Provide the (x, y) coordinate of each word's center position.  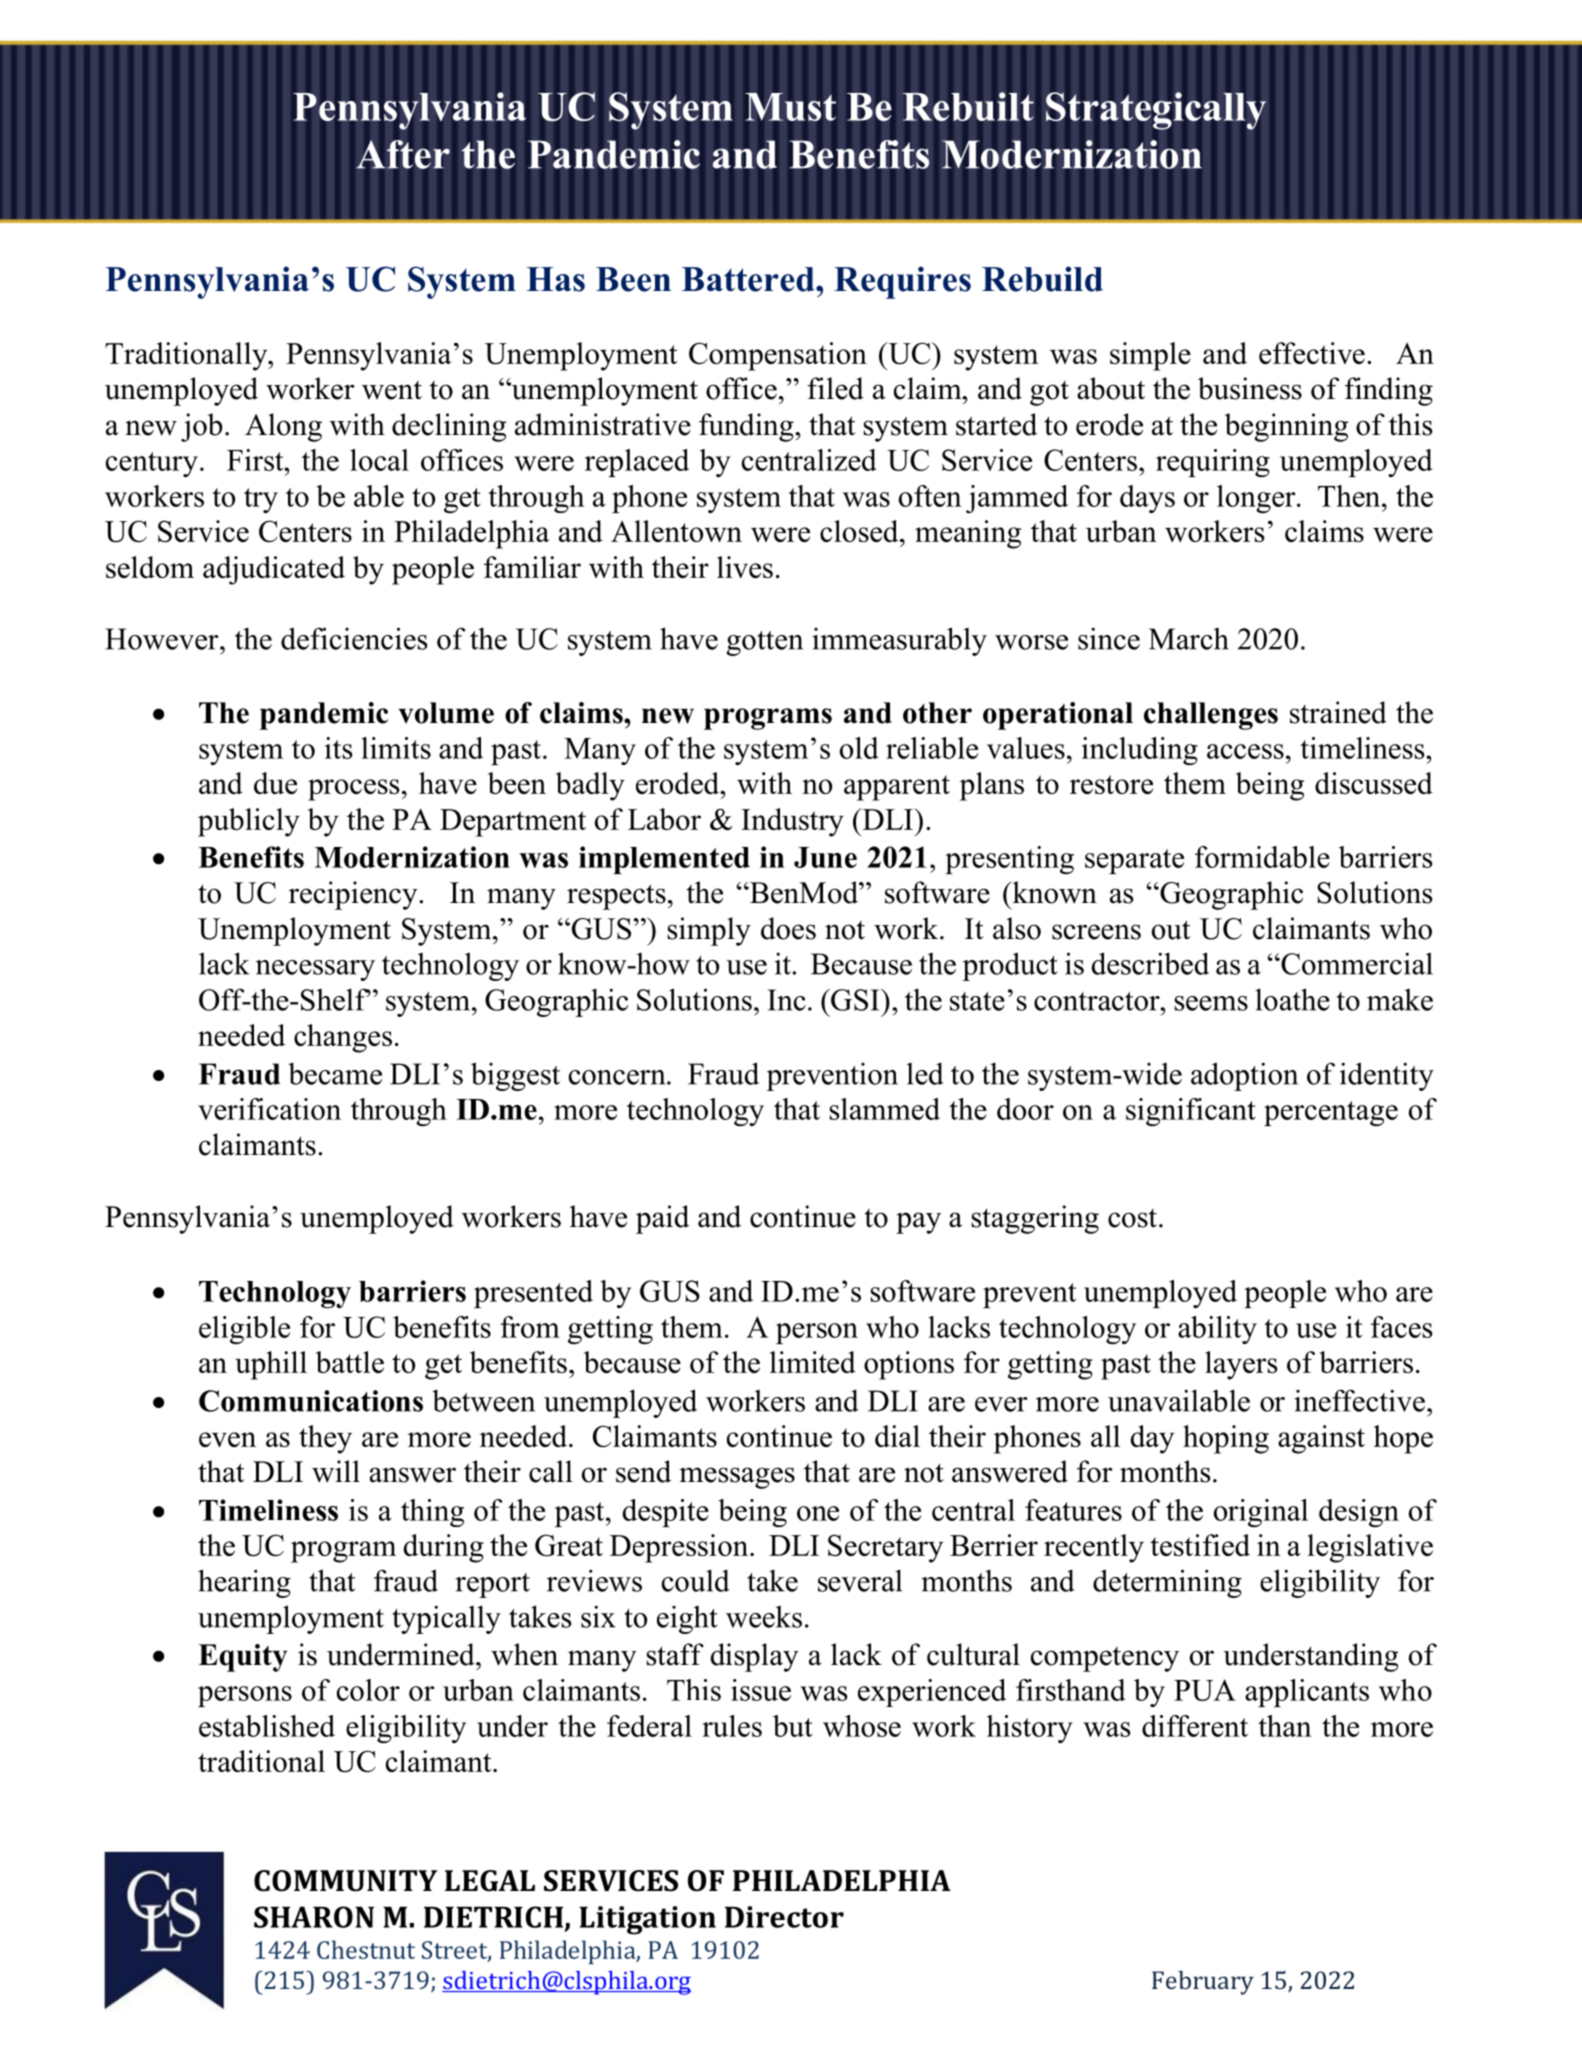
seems (1211, 1003)
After (403, 154)
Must (790, 107)
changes (343, 1038)
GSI (855, 1000)
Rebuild (1042, 279)
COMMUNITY (345, 1881)
